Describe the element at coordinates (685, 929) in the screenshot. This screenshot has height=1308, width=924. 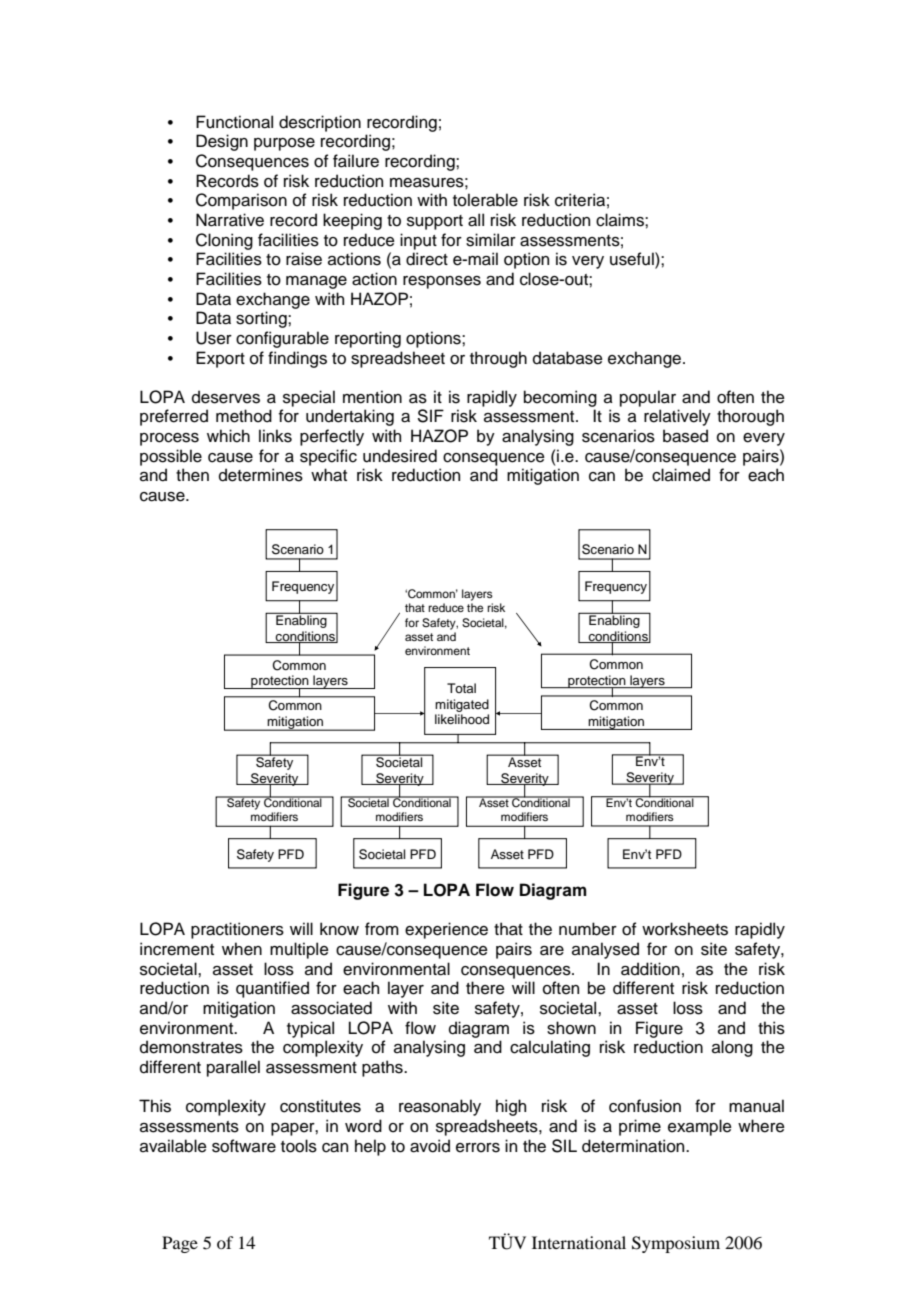
I see `worksheets` at that location.
